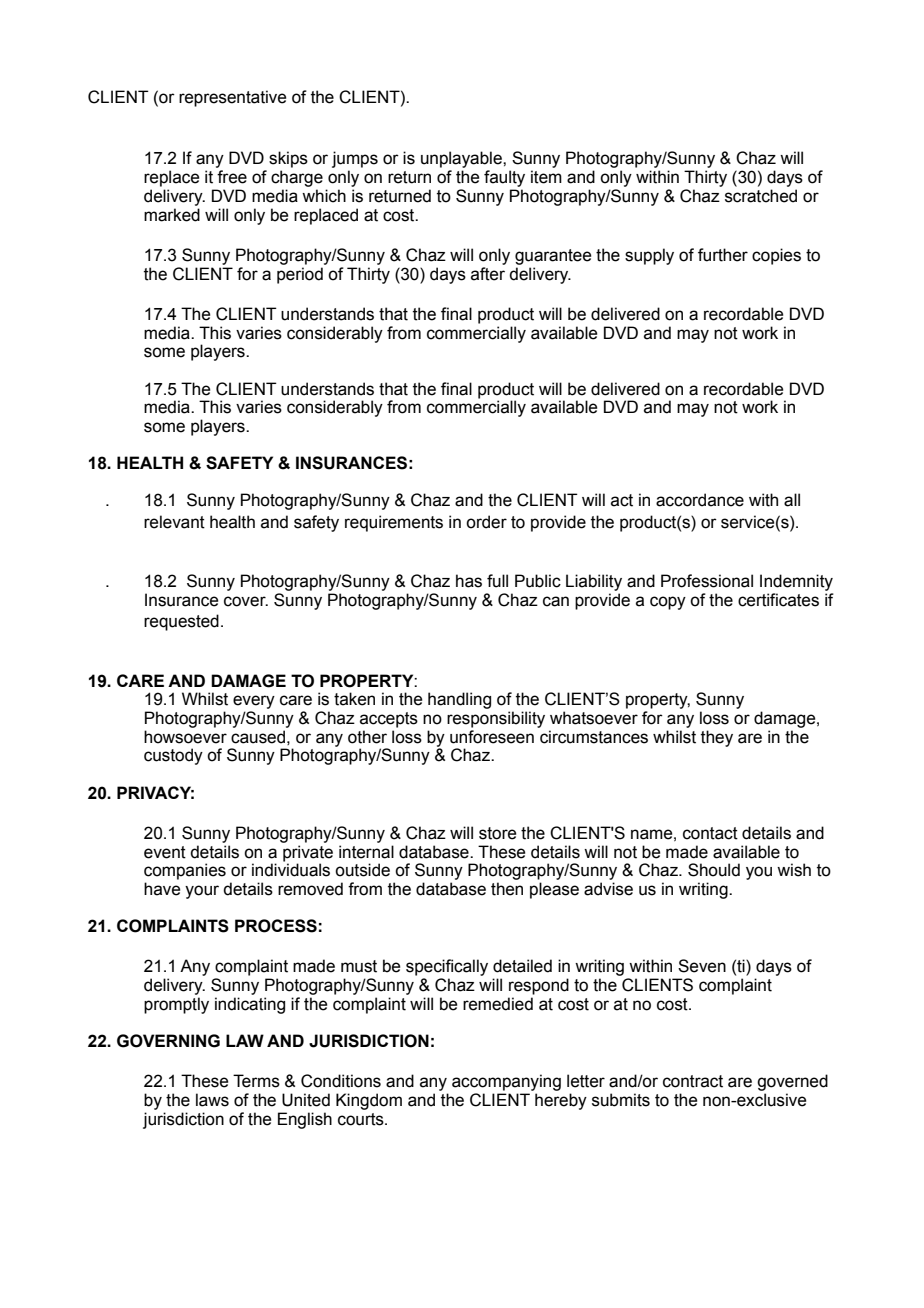 The height and width of the document is (1308, 924). Describe the element at coordinates (462, 159) in the document. I see `unplayable` at that location.
